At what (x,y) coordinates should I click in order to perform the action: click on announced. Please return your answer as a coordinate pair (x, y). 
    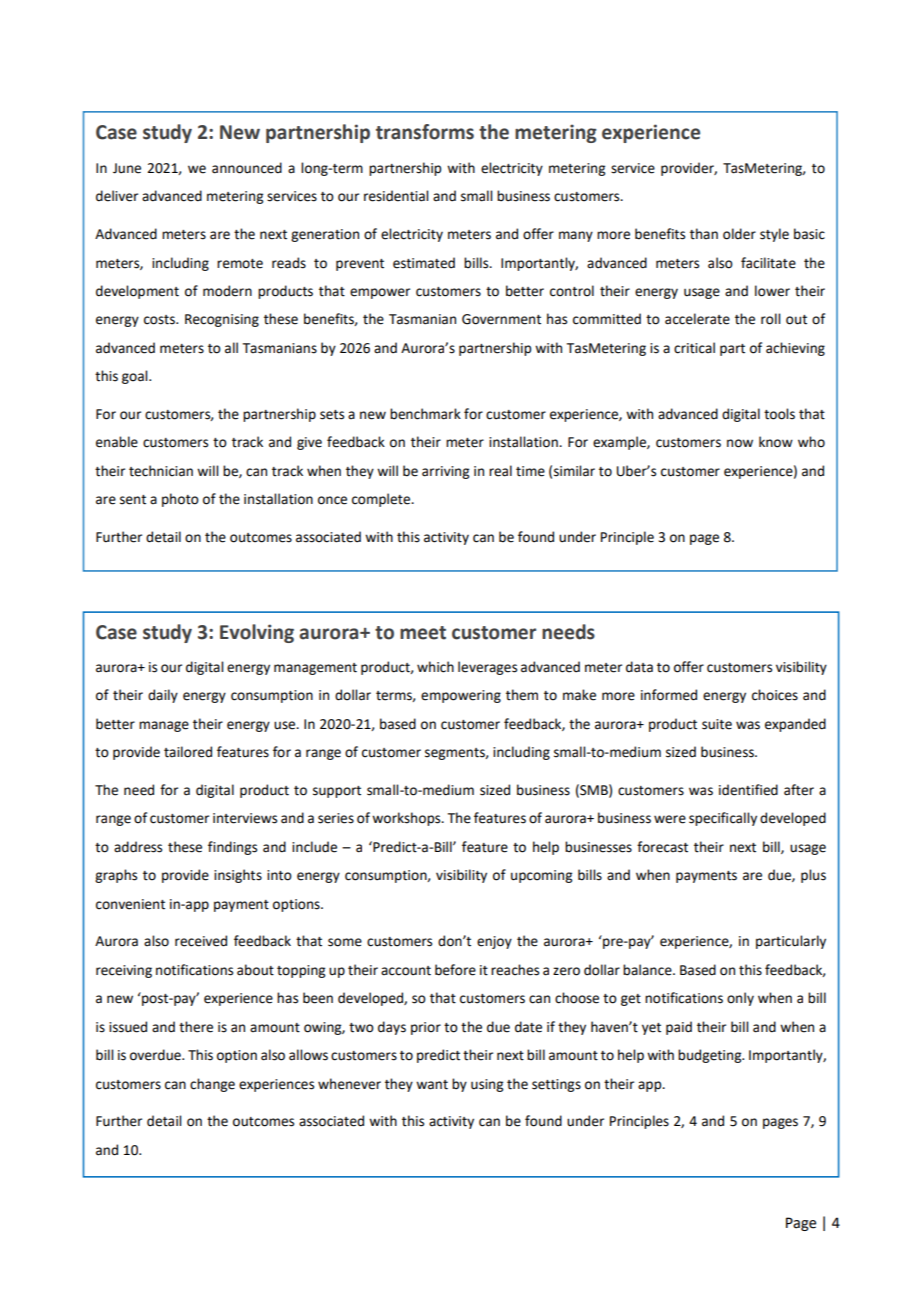
    Looking at the image, I should click on (247, 168).
